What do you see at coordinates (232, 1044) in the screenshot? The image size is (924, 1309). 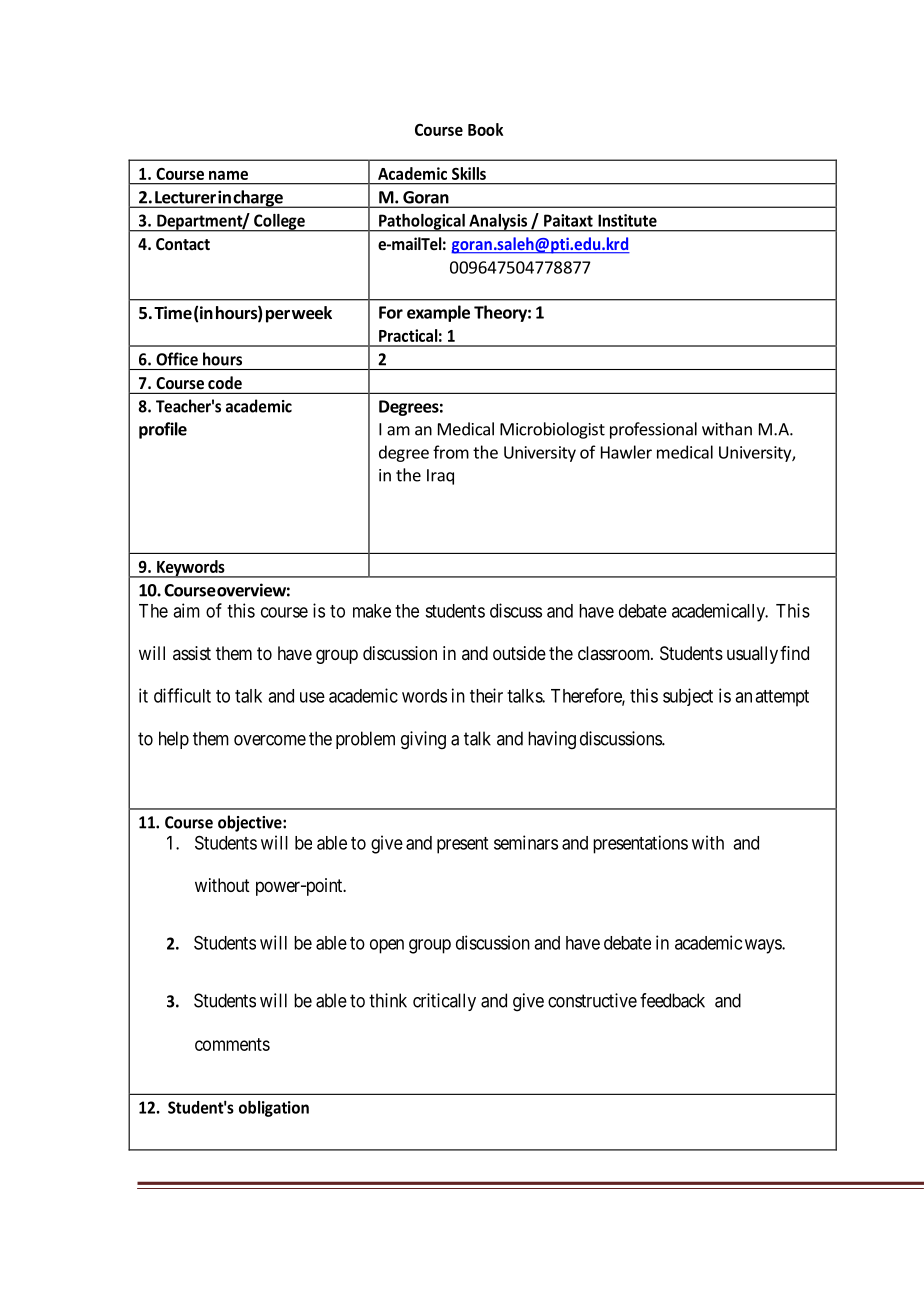 I see `comments` at bounding box center [232, 1044].
